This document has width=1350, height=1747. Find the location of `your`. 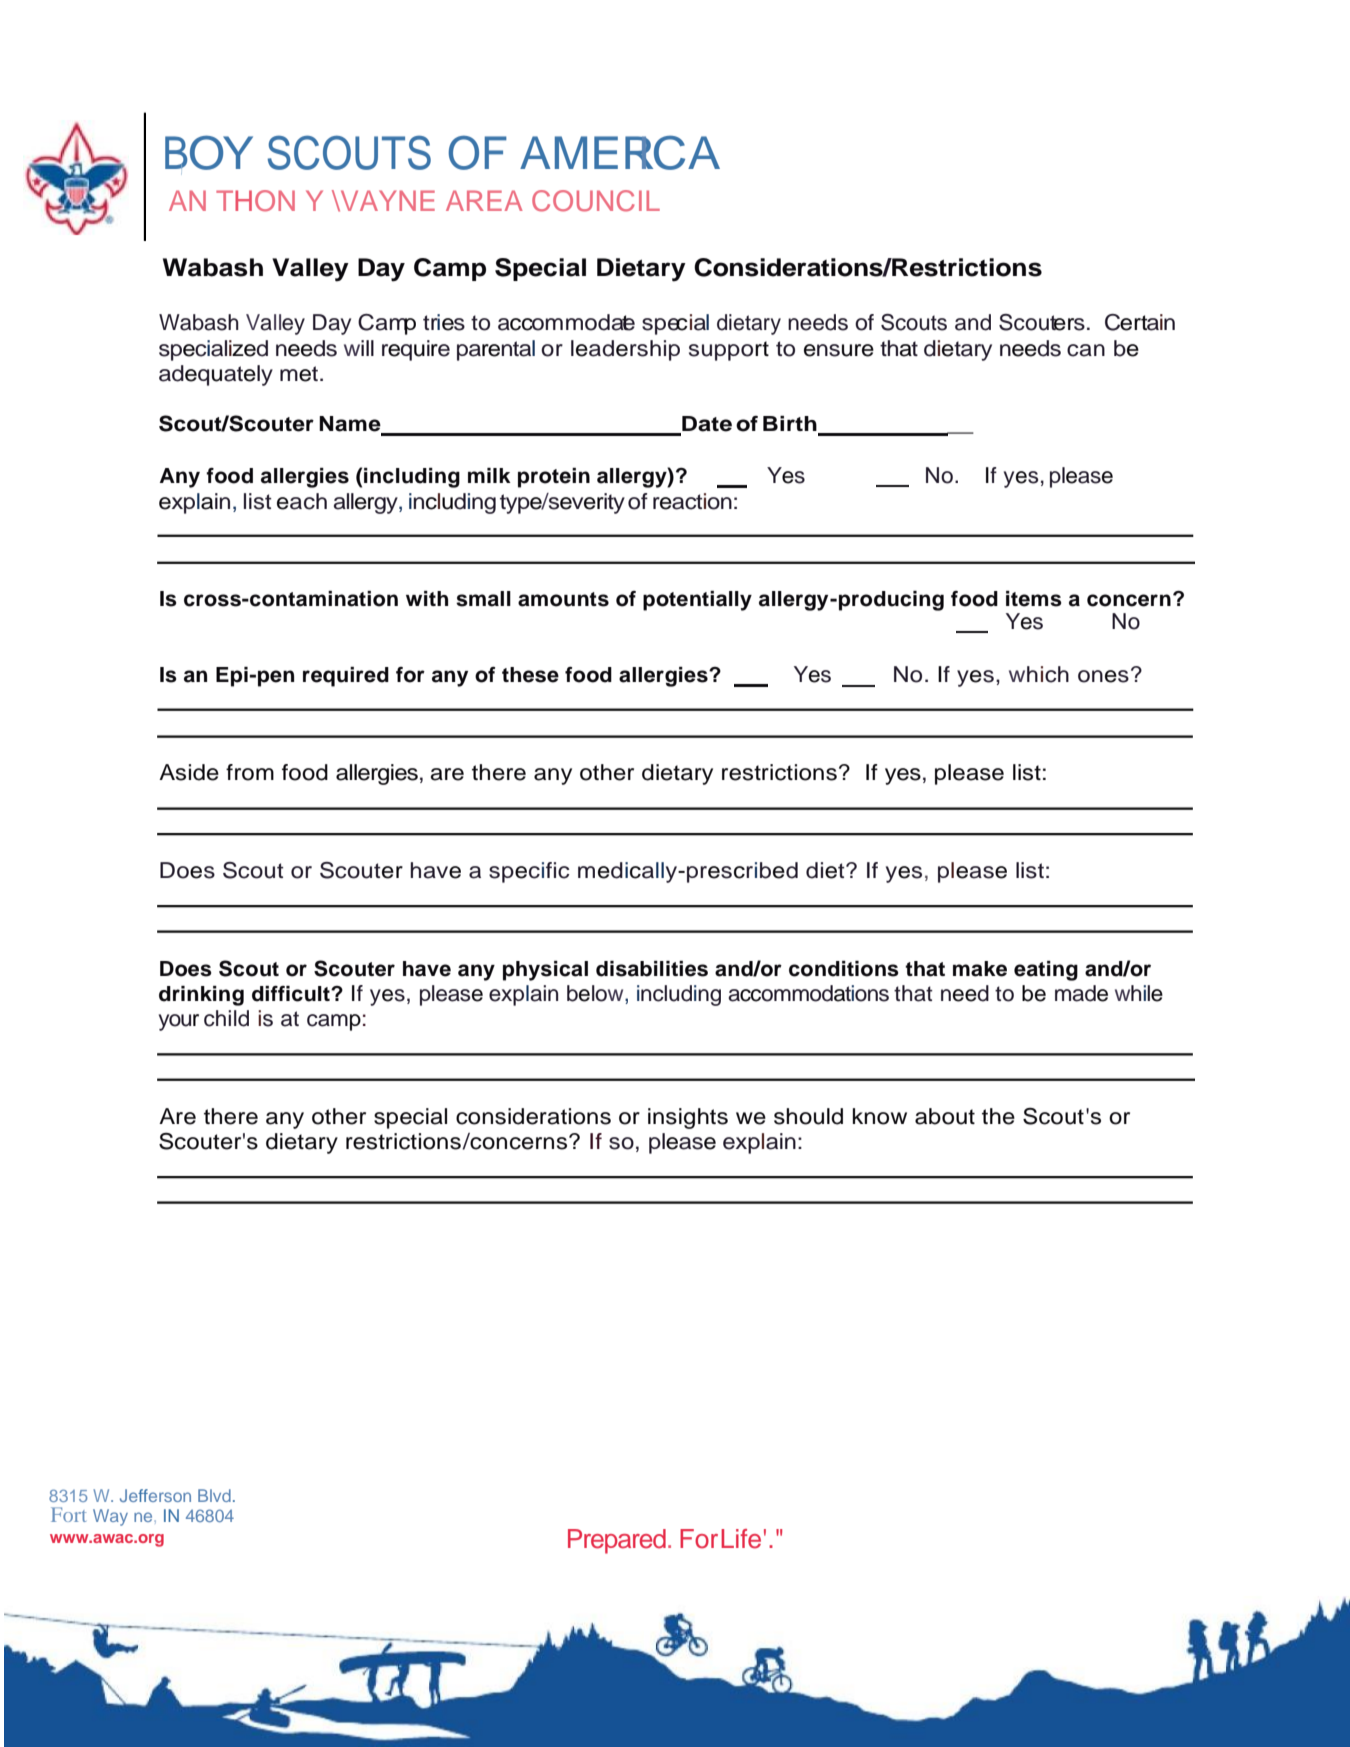

your is located at coordinates (179, 1022).
